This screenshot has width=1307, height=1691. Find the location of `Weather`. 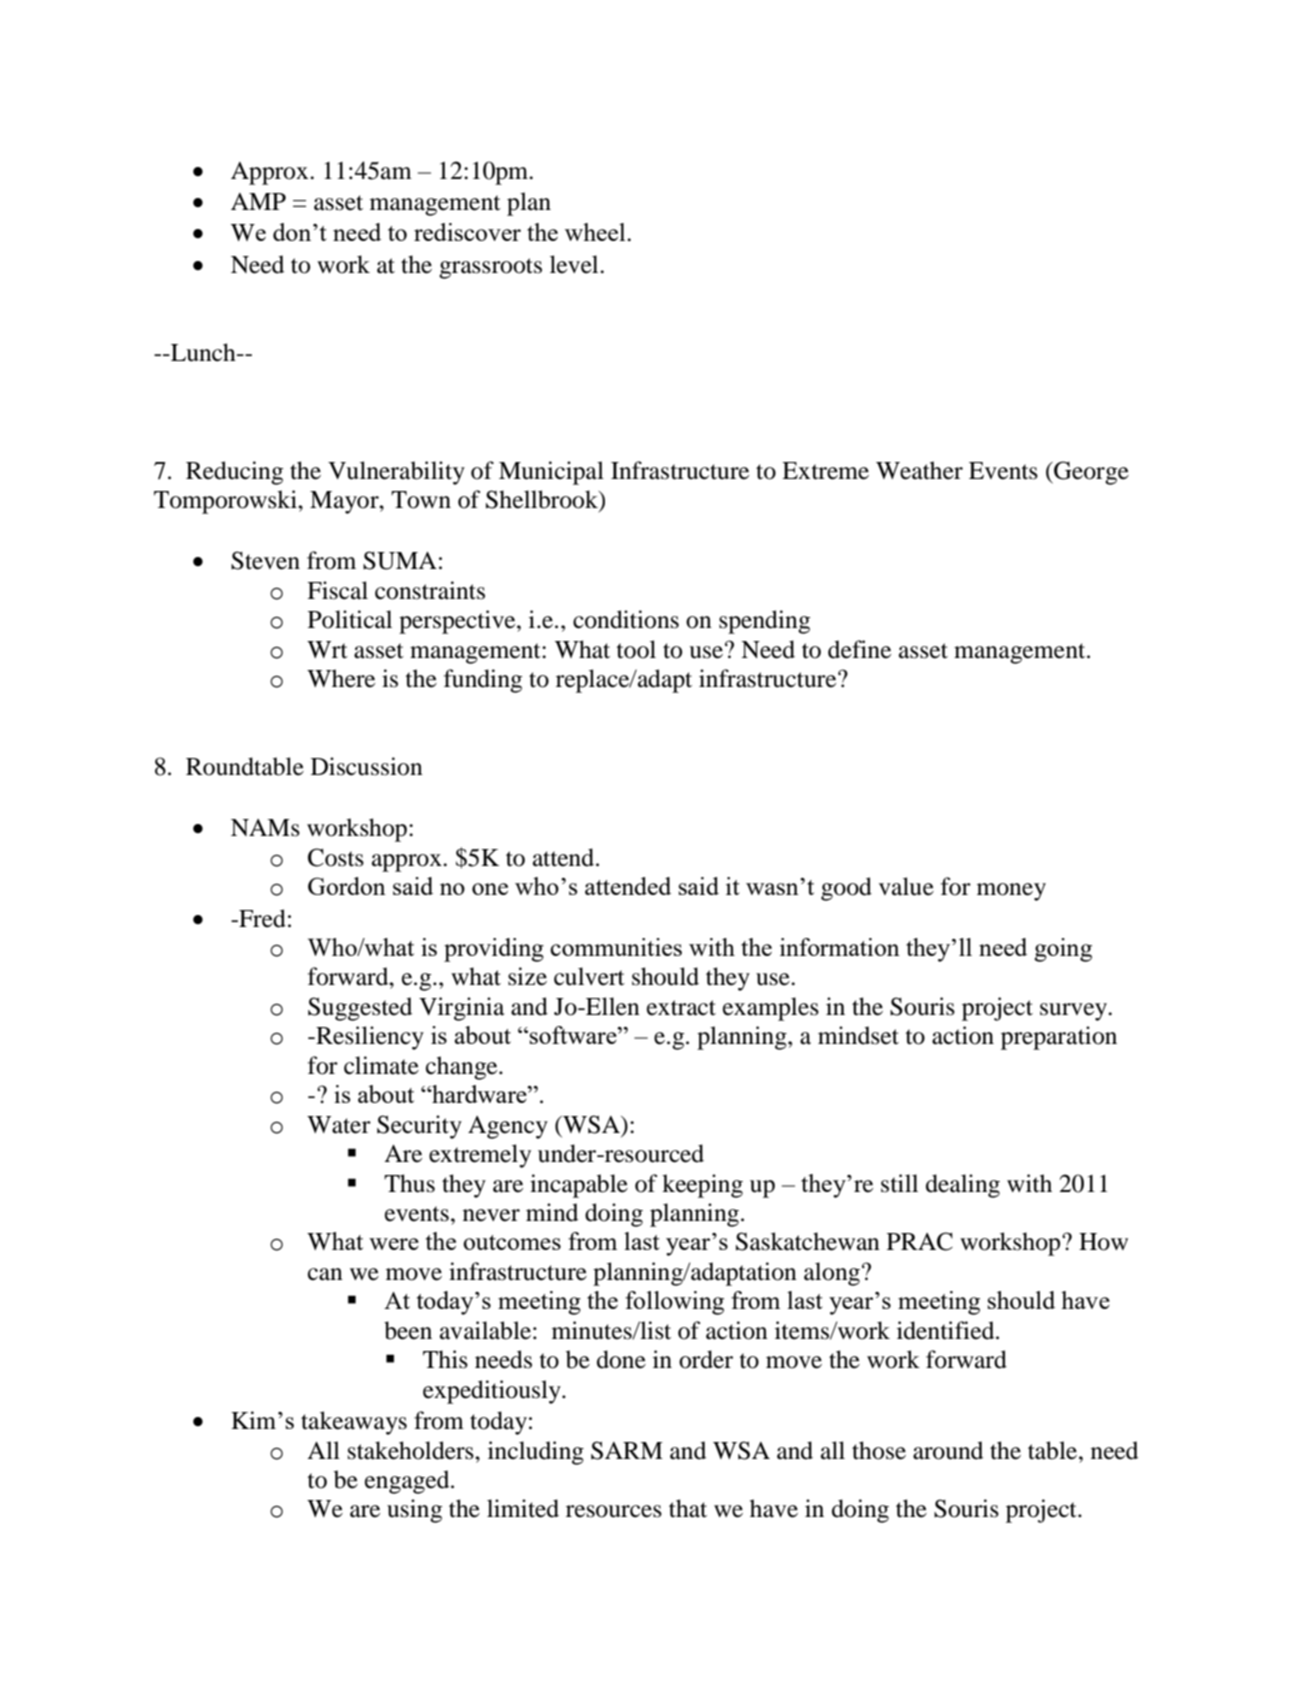

Weather is located at coordinates (919, 470).
